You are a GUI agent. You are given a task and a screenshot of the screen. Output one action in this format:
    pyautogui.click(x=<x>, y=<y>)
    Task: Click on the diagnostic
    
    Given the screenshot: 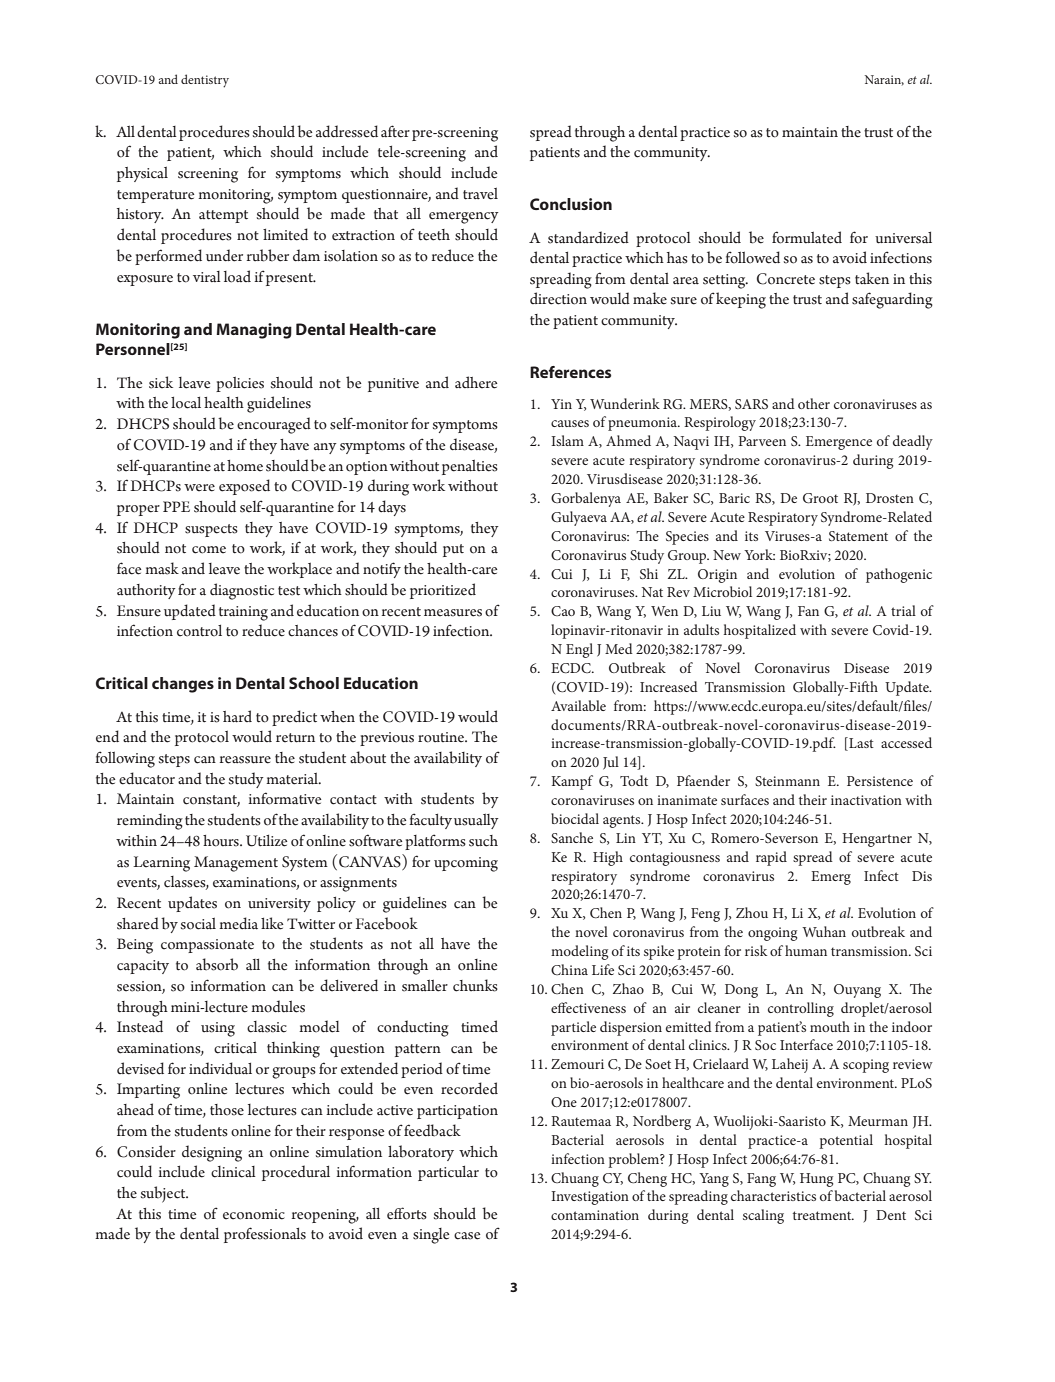 What is the action you would take?
    pyautogui.click(x=242, y=591)
